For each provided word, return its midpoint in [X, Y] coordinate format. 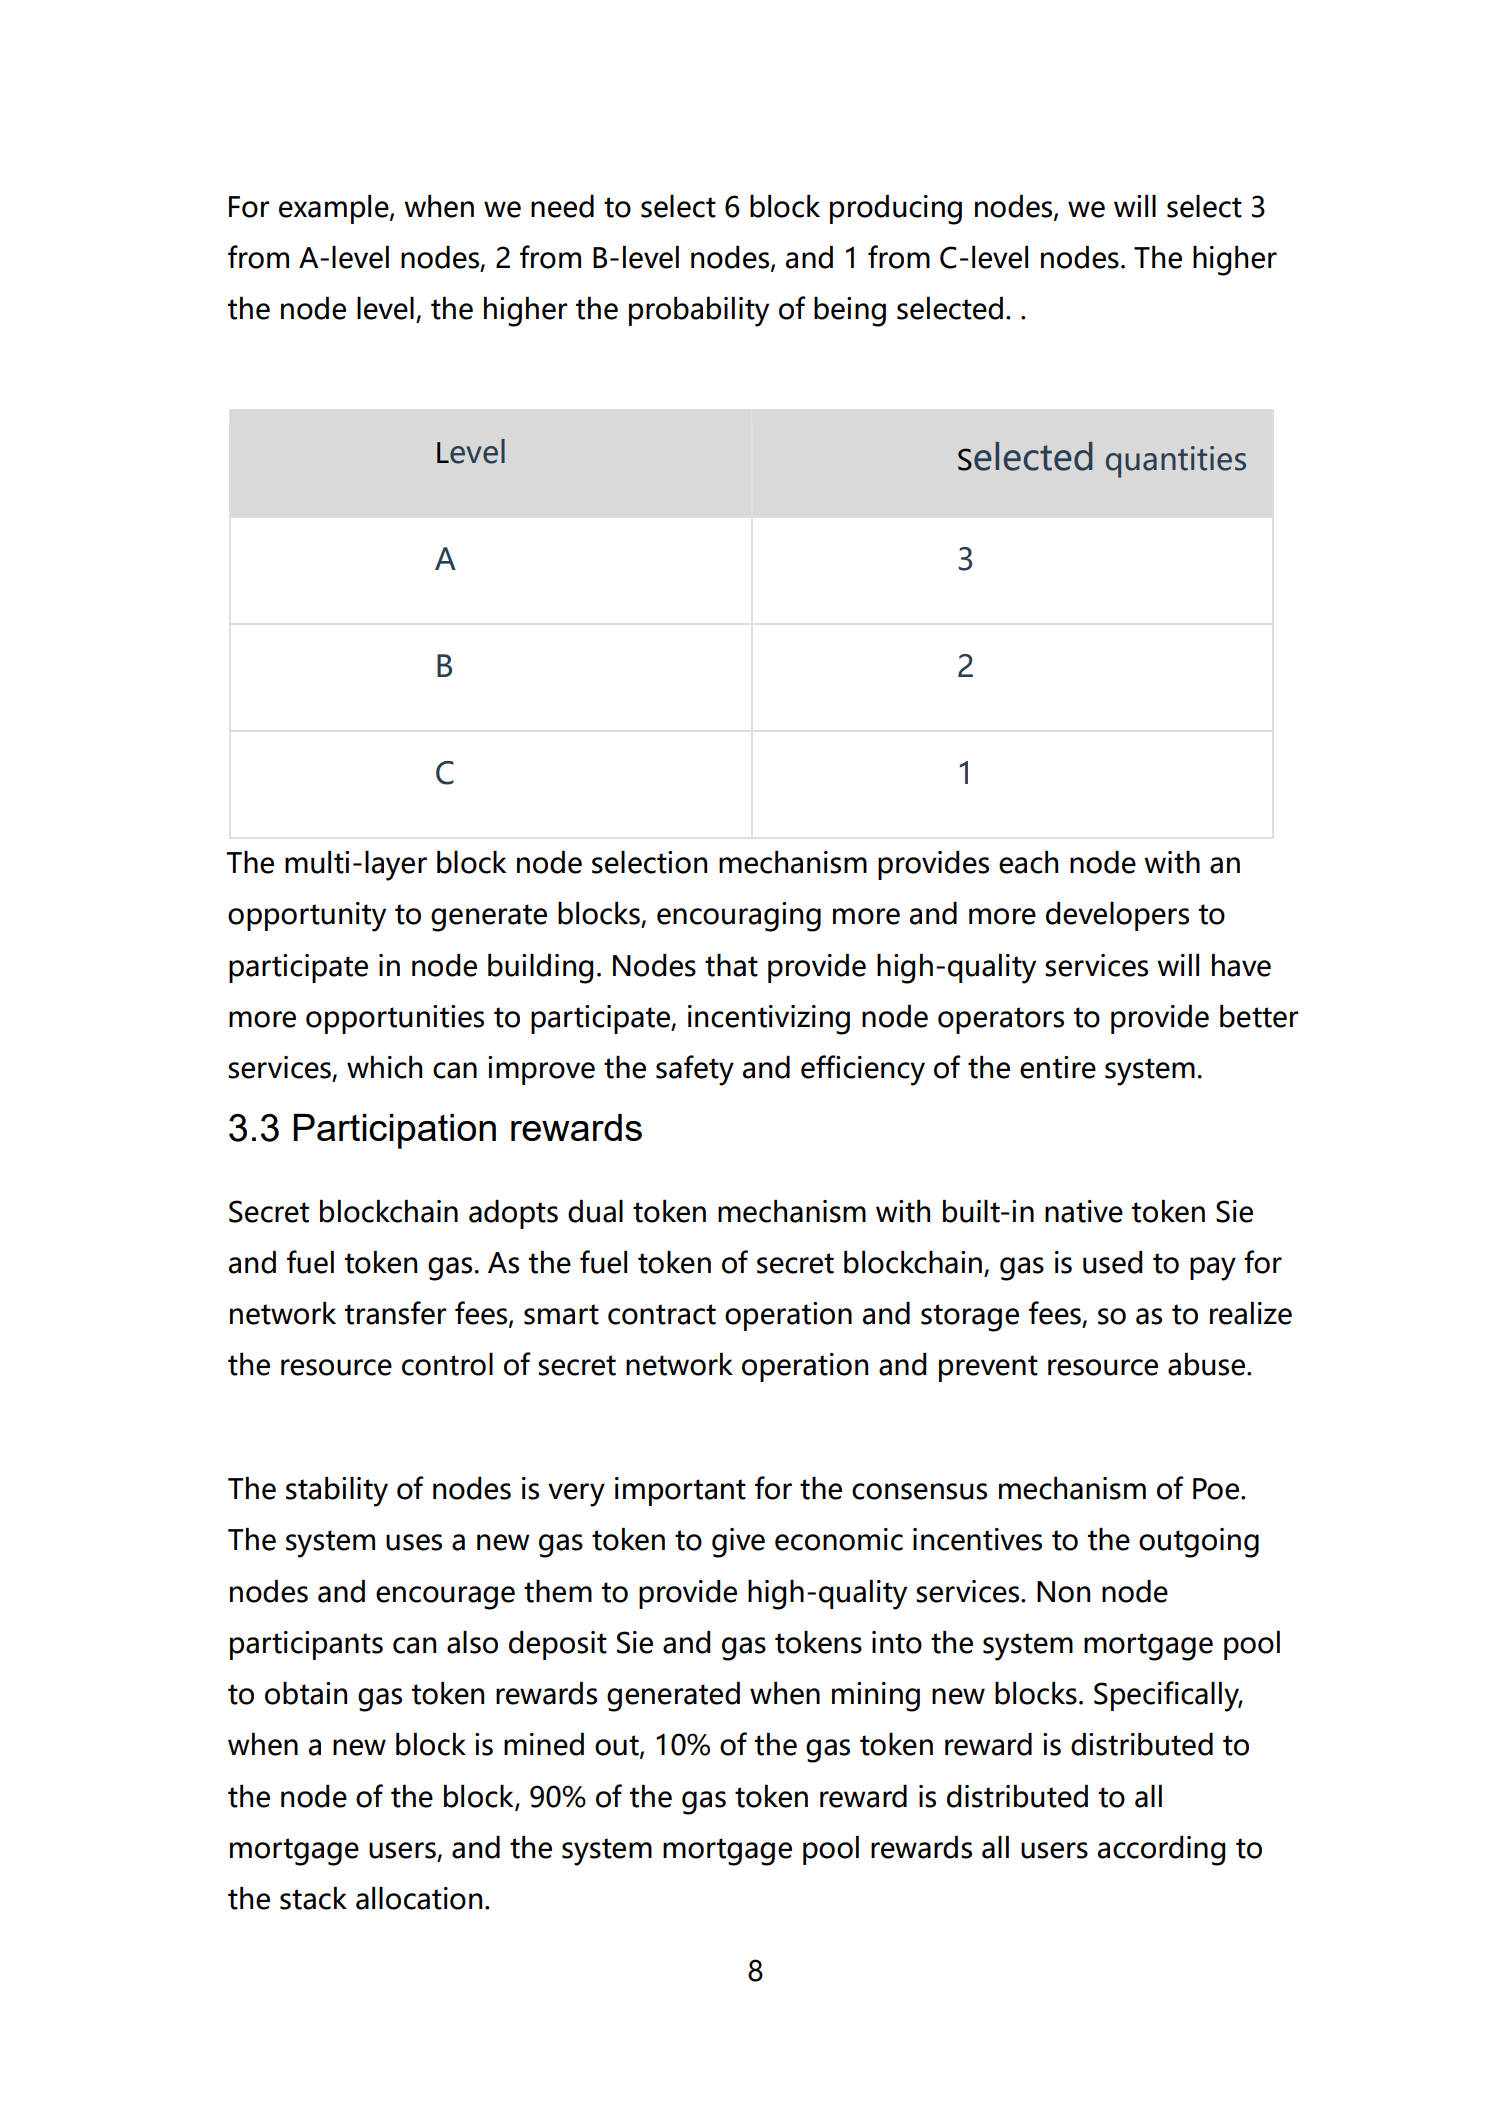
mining [876, 1697]
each [1028, 862]
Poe [1216, 1489]
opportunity [307, 917]
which [384, 1067]
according [1161, 1851]
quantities [1176, 462]
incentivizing [769, 1020]
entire [1058, 1067]
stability [337, 1492]
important [680, 1491]
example [335, 209]
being [850, 312]
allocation [419, 1898]
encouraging [739, 917]
